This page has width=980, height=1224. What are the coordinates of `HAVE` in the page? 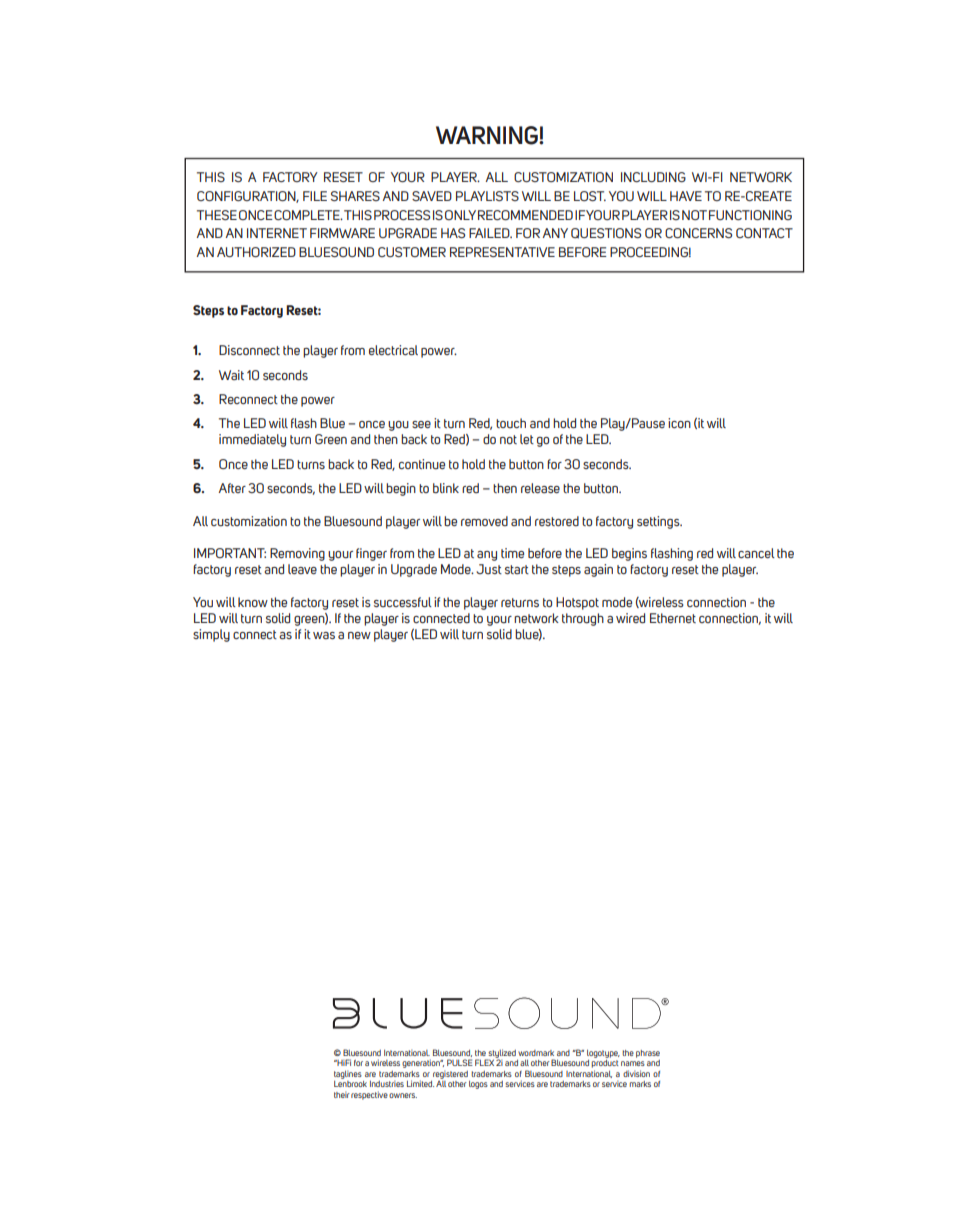 It's located at (686, 196).
